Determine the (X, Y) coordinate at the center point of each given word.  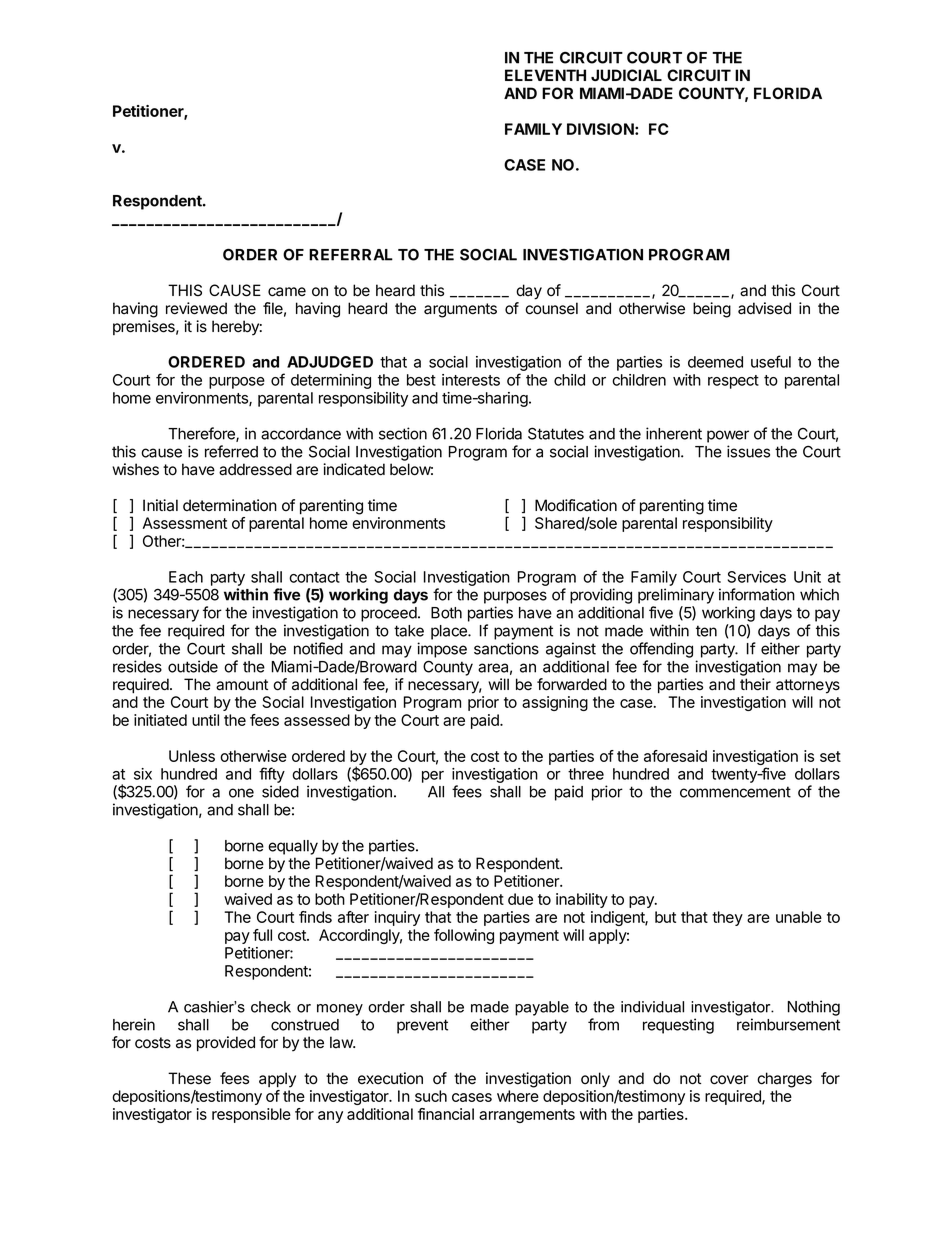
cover (729, 1080)
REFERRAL (351, 255)
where (518, 1096)
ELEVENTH (545, 75)
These (189, 1078)
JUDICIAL (626, 75)
